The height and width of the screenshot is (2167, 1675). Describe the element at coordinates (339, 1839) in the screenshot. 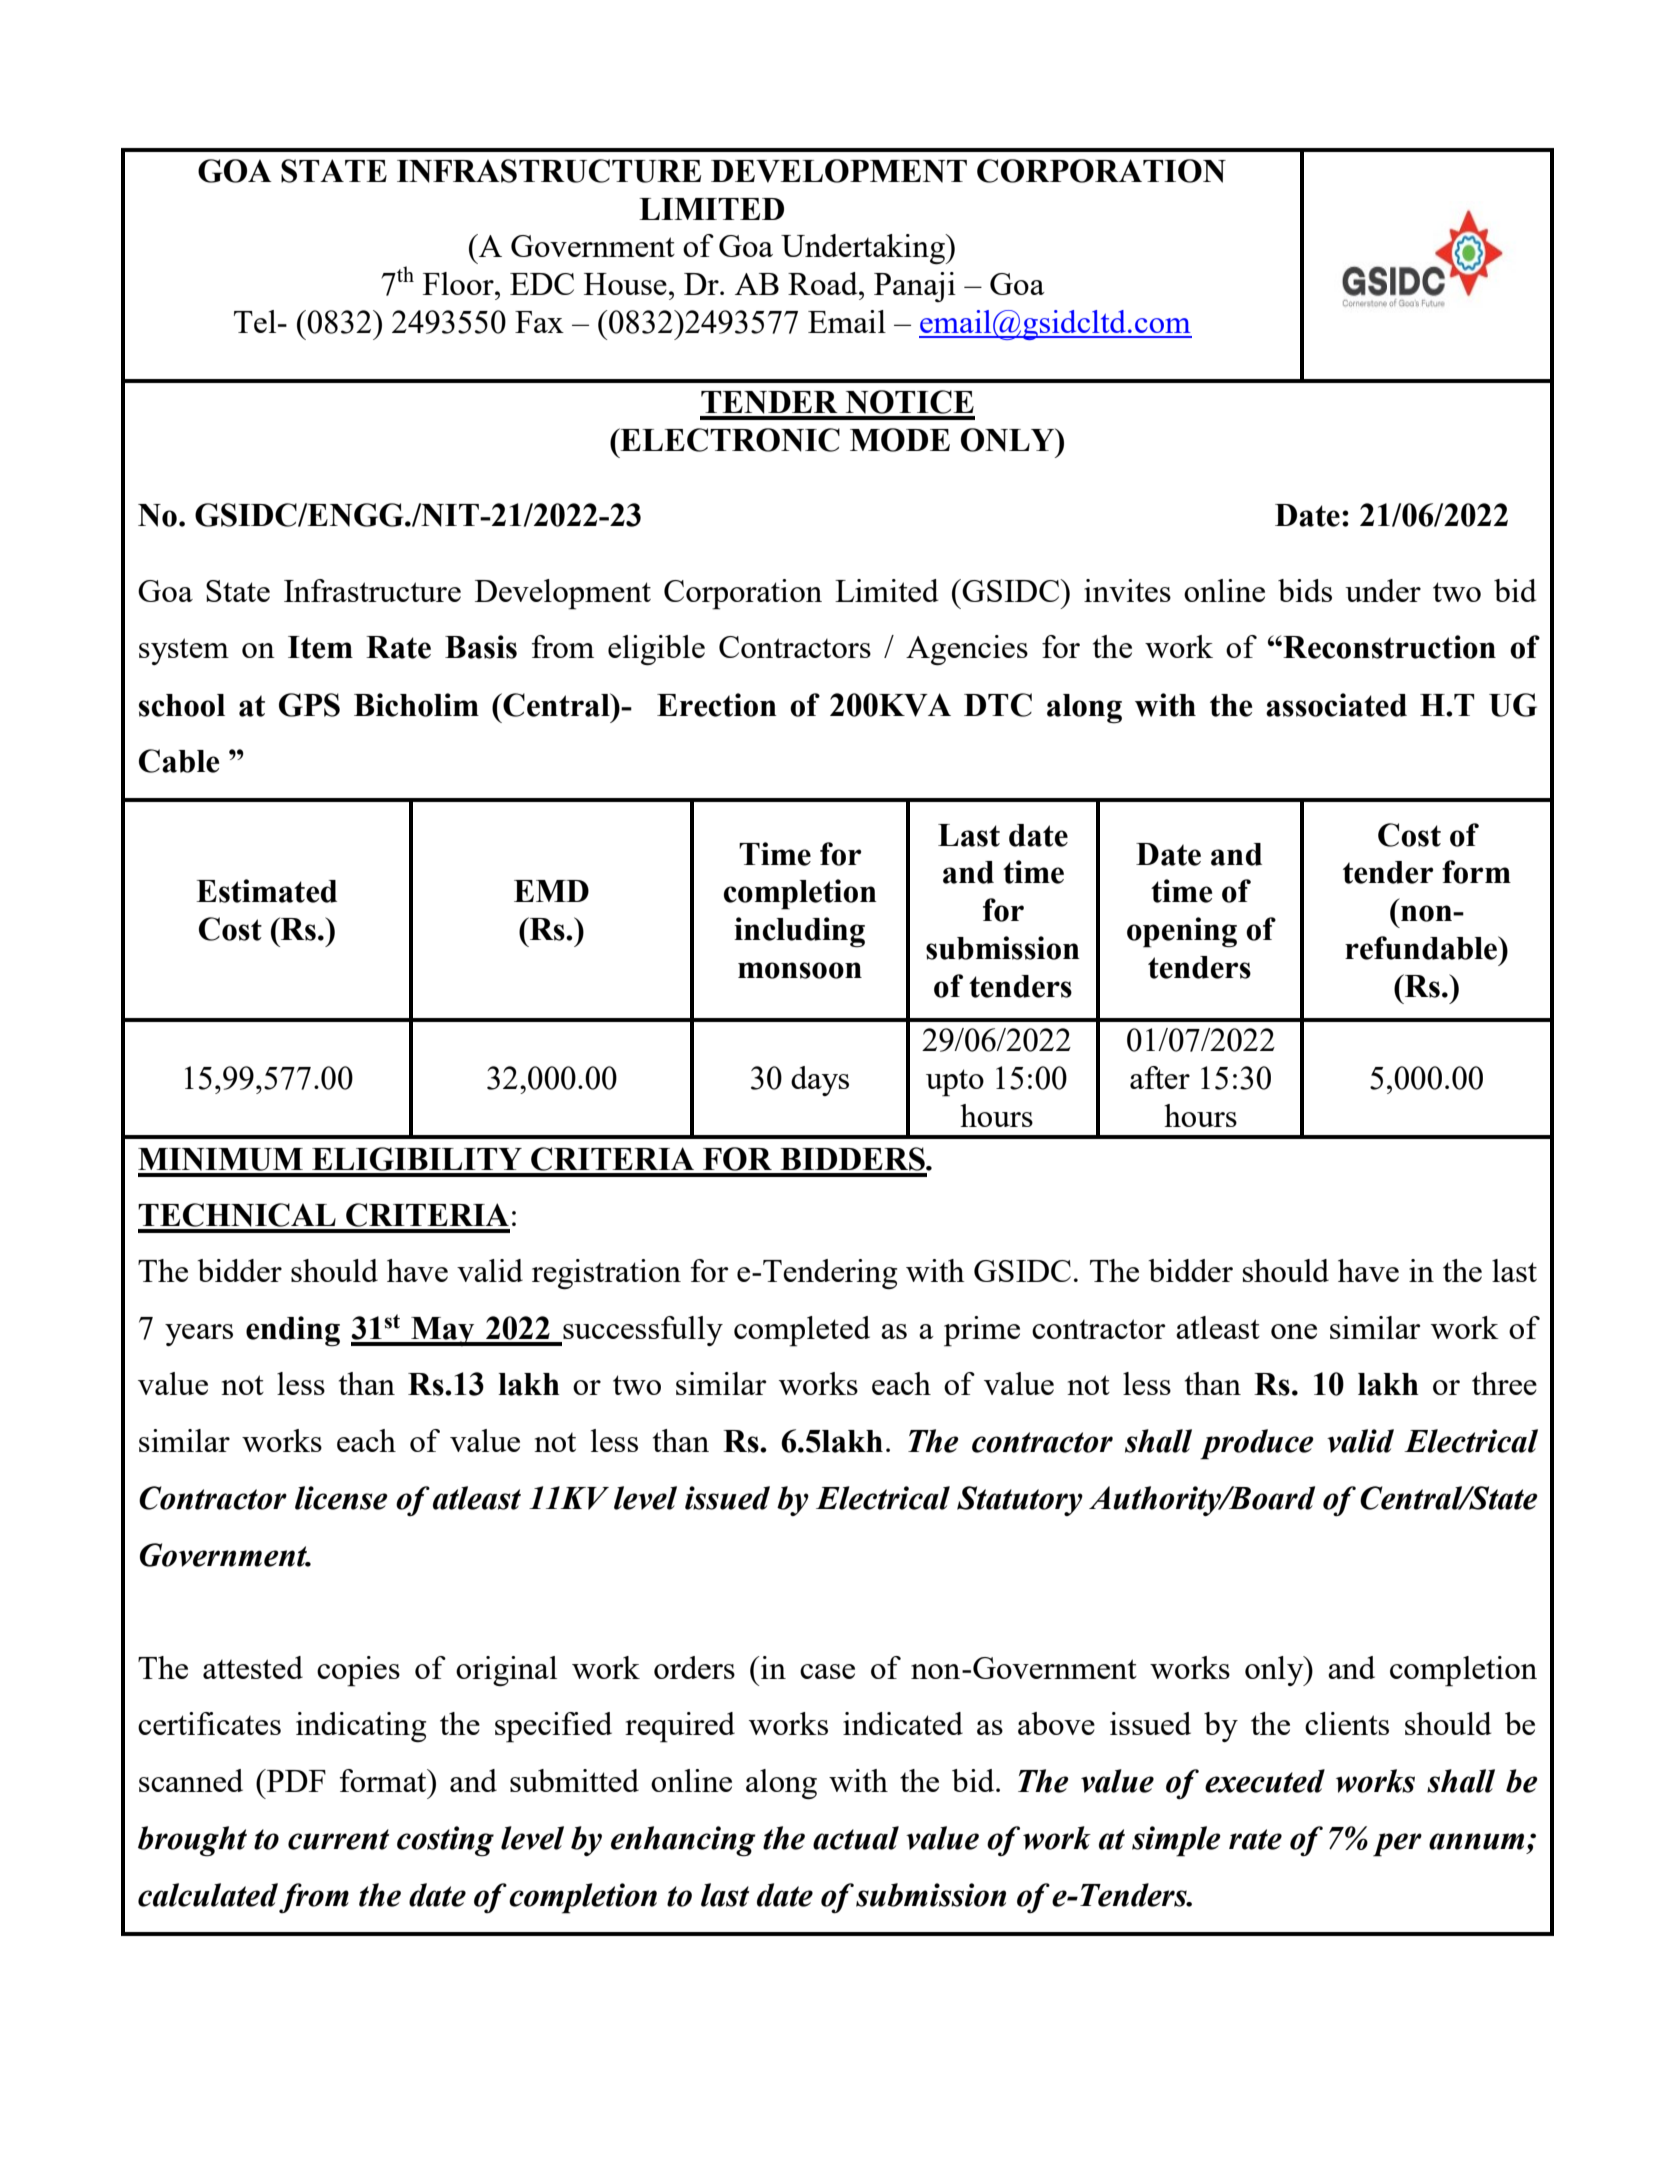

I see `current` at that location.
